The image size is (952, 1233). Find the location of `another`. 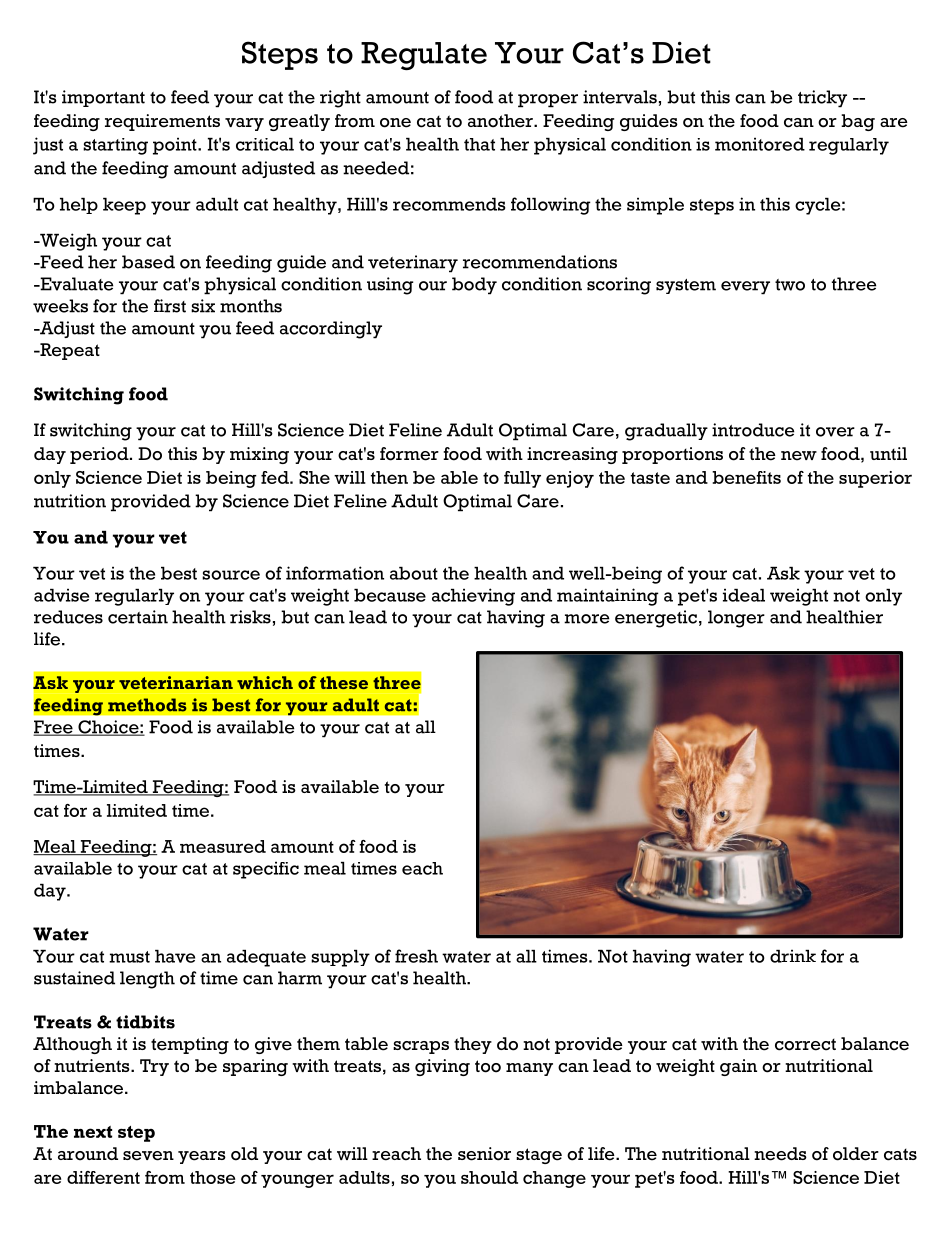

another is located at coordinates (501, 121).
